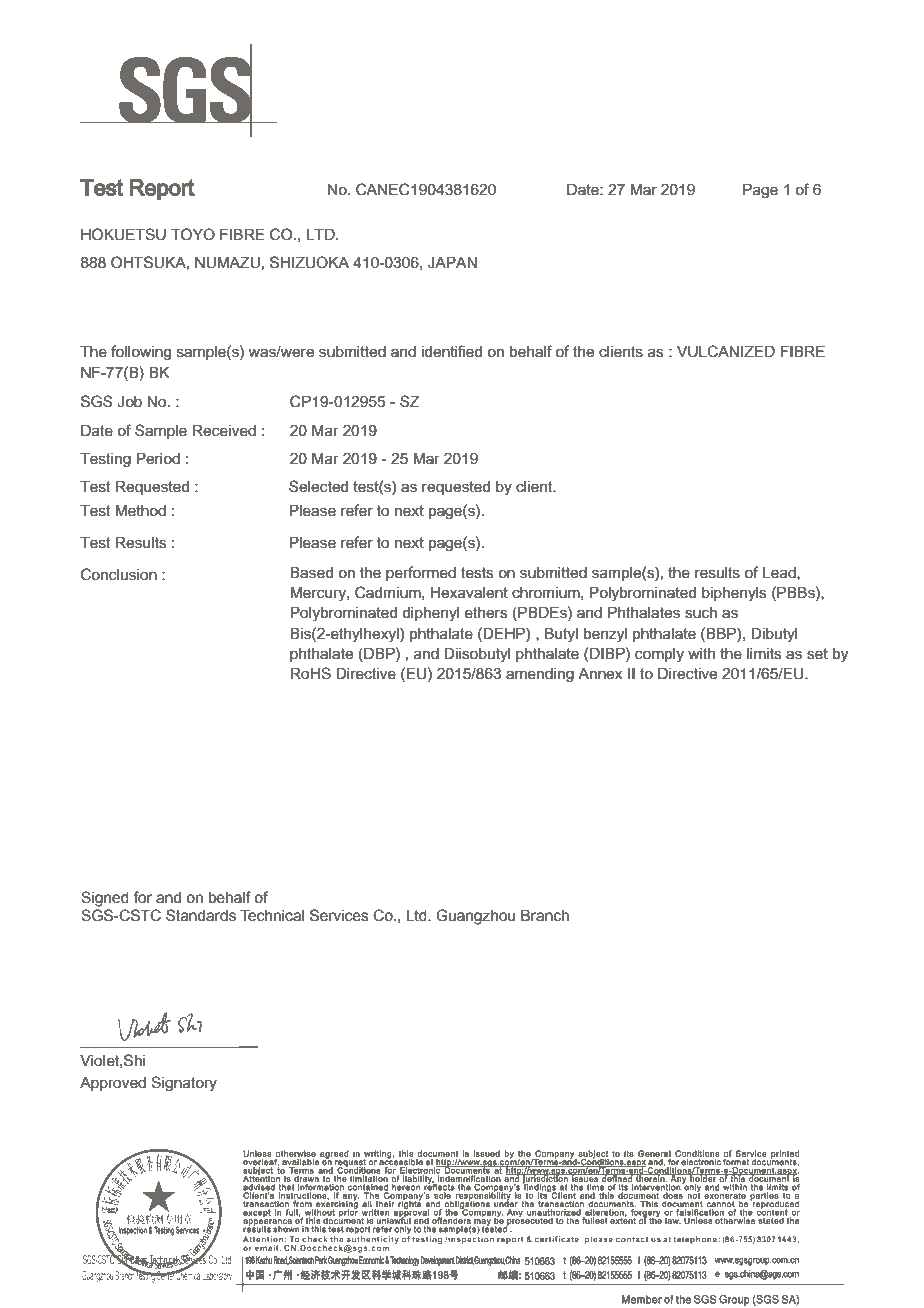 The height and width of the image is (1308, 924). Describe the element at coordinates (452, 262) in the image. I see `JAPAN` at that location.
